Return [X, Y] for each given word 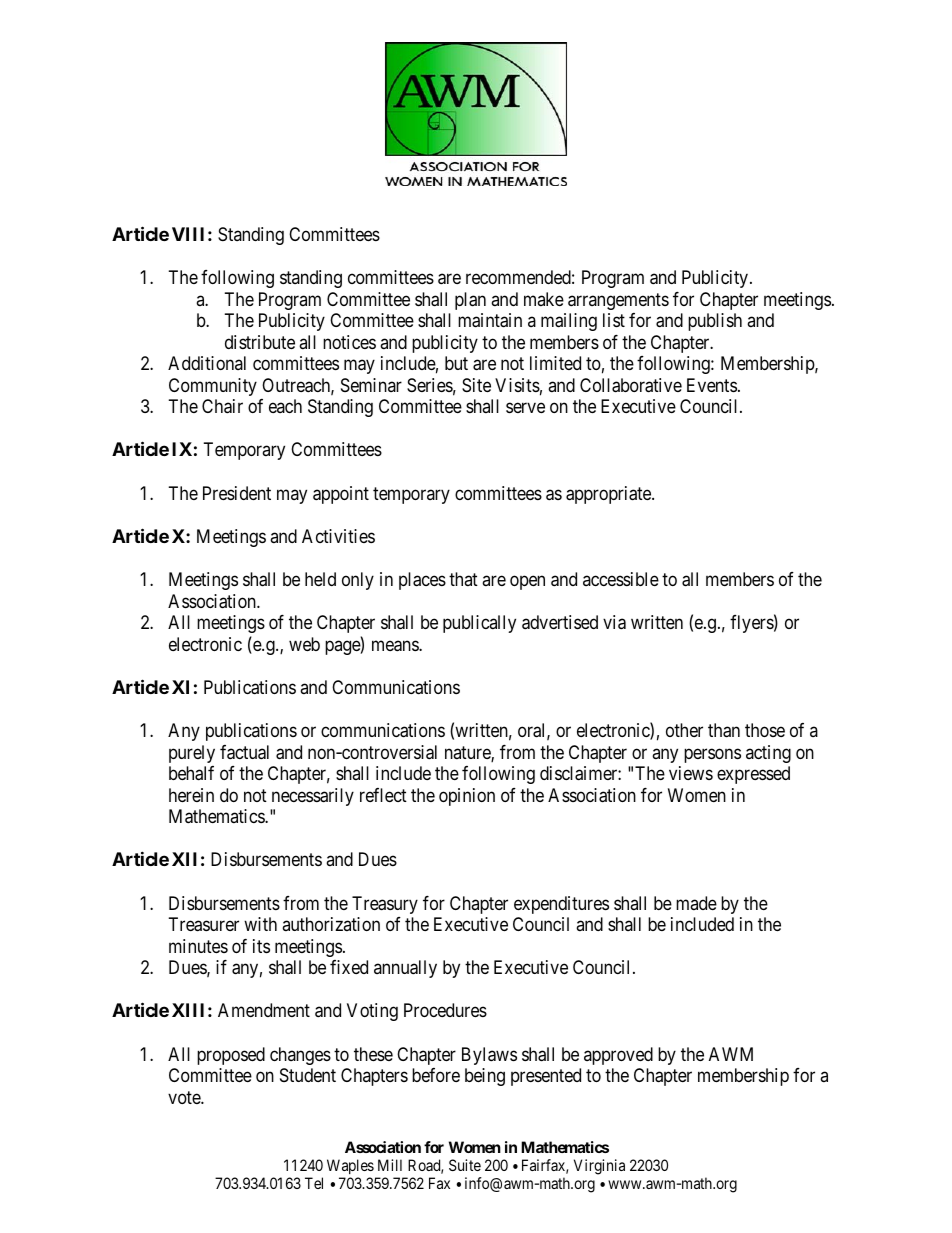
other [684, 730]
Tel [314, 1183]
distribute [260, 342]
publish [715, 322]
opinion [467, 797]
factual [244, 752]
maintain [490, 320]
